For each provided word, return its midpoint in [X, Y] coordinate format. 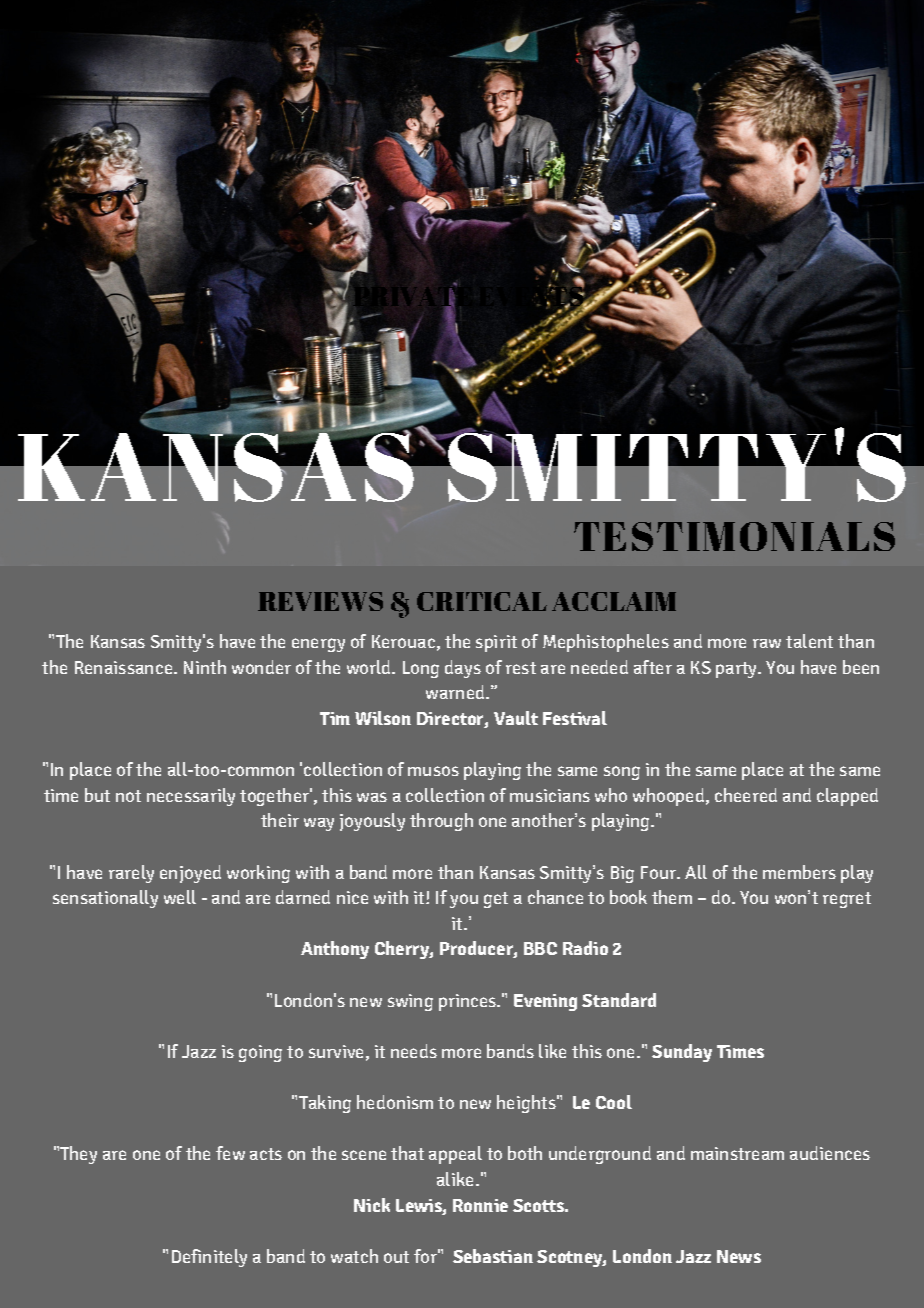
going [260, 1053]
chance [555, 897]
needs [414, 1051]
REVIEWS [320, 601]
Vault [516, 718]
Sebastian [493, 1256]
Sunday [682, 1053]
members [799, 872]
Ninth [205, 667]
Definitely [209, 1258]
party [738, 670]
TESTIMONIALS [734, 536]
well [180, 897]
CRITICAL [482, 601]
